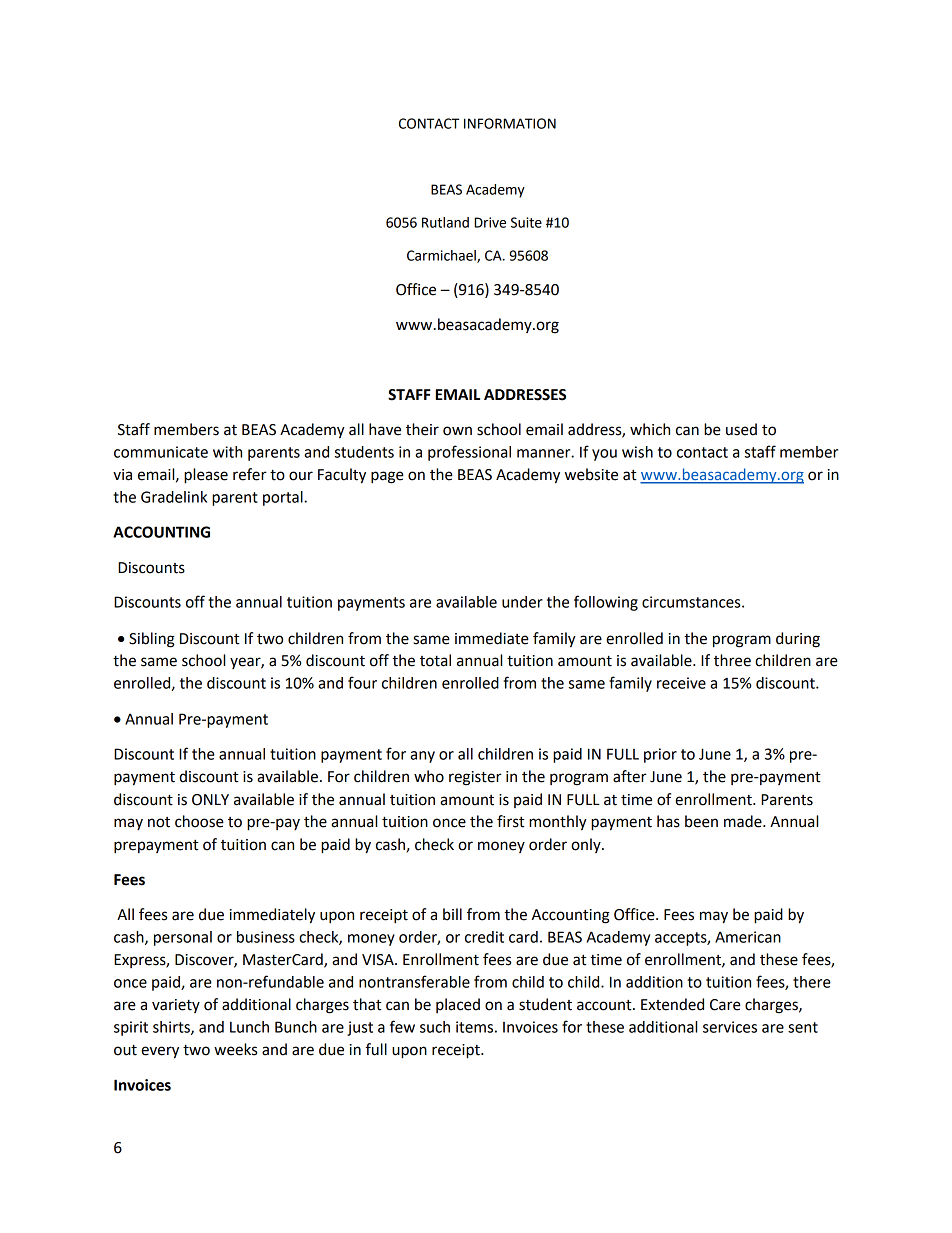 The image size is (952, 1233). I want to click on shirts, so click(172, 1028).
